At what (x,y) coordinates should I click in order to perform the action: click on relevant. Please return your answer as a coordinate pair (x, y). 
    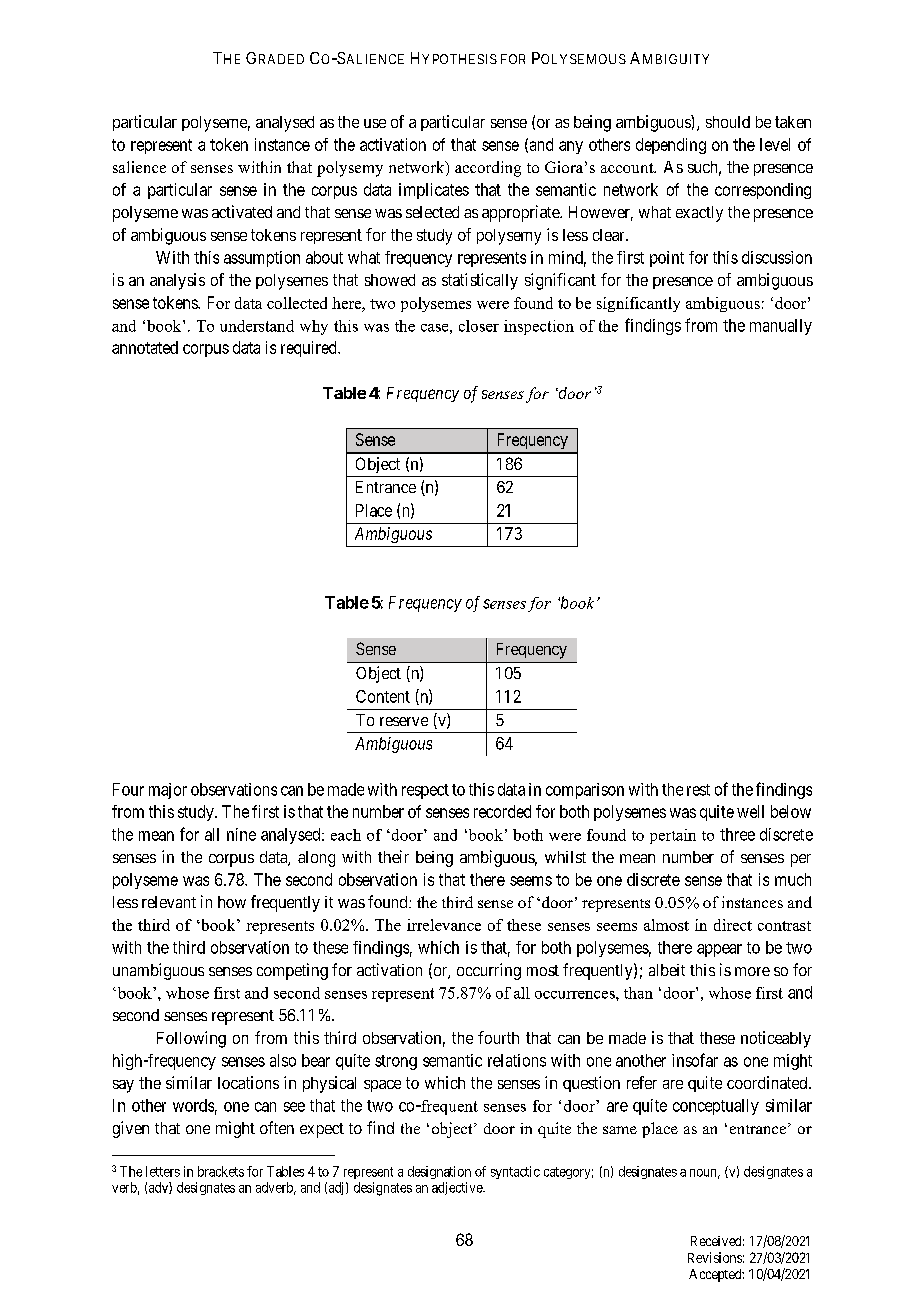
    Looking at the image, I should click on (169, 902).
